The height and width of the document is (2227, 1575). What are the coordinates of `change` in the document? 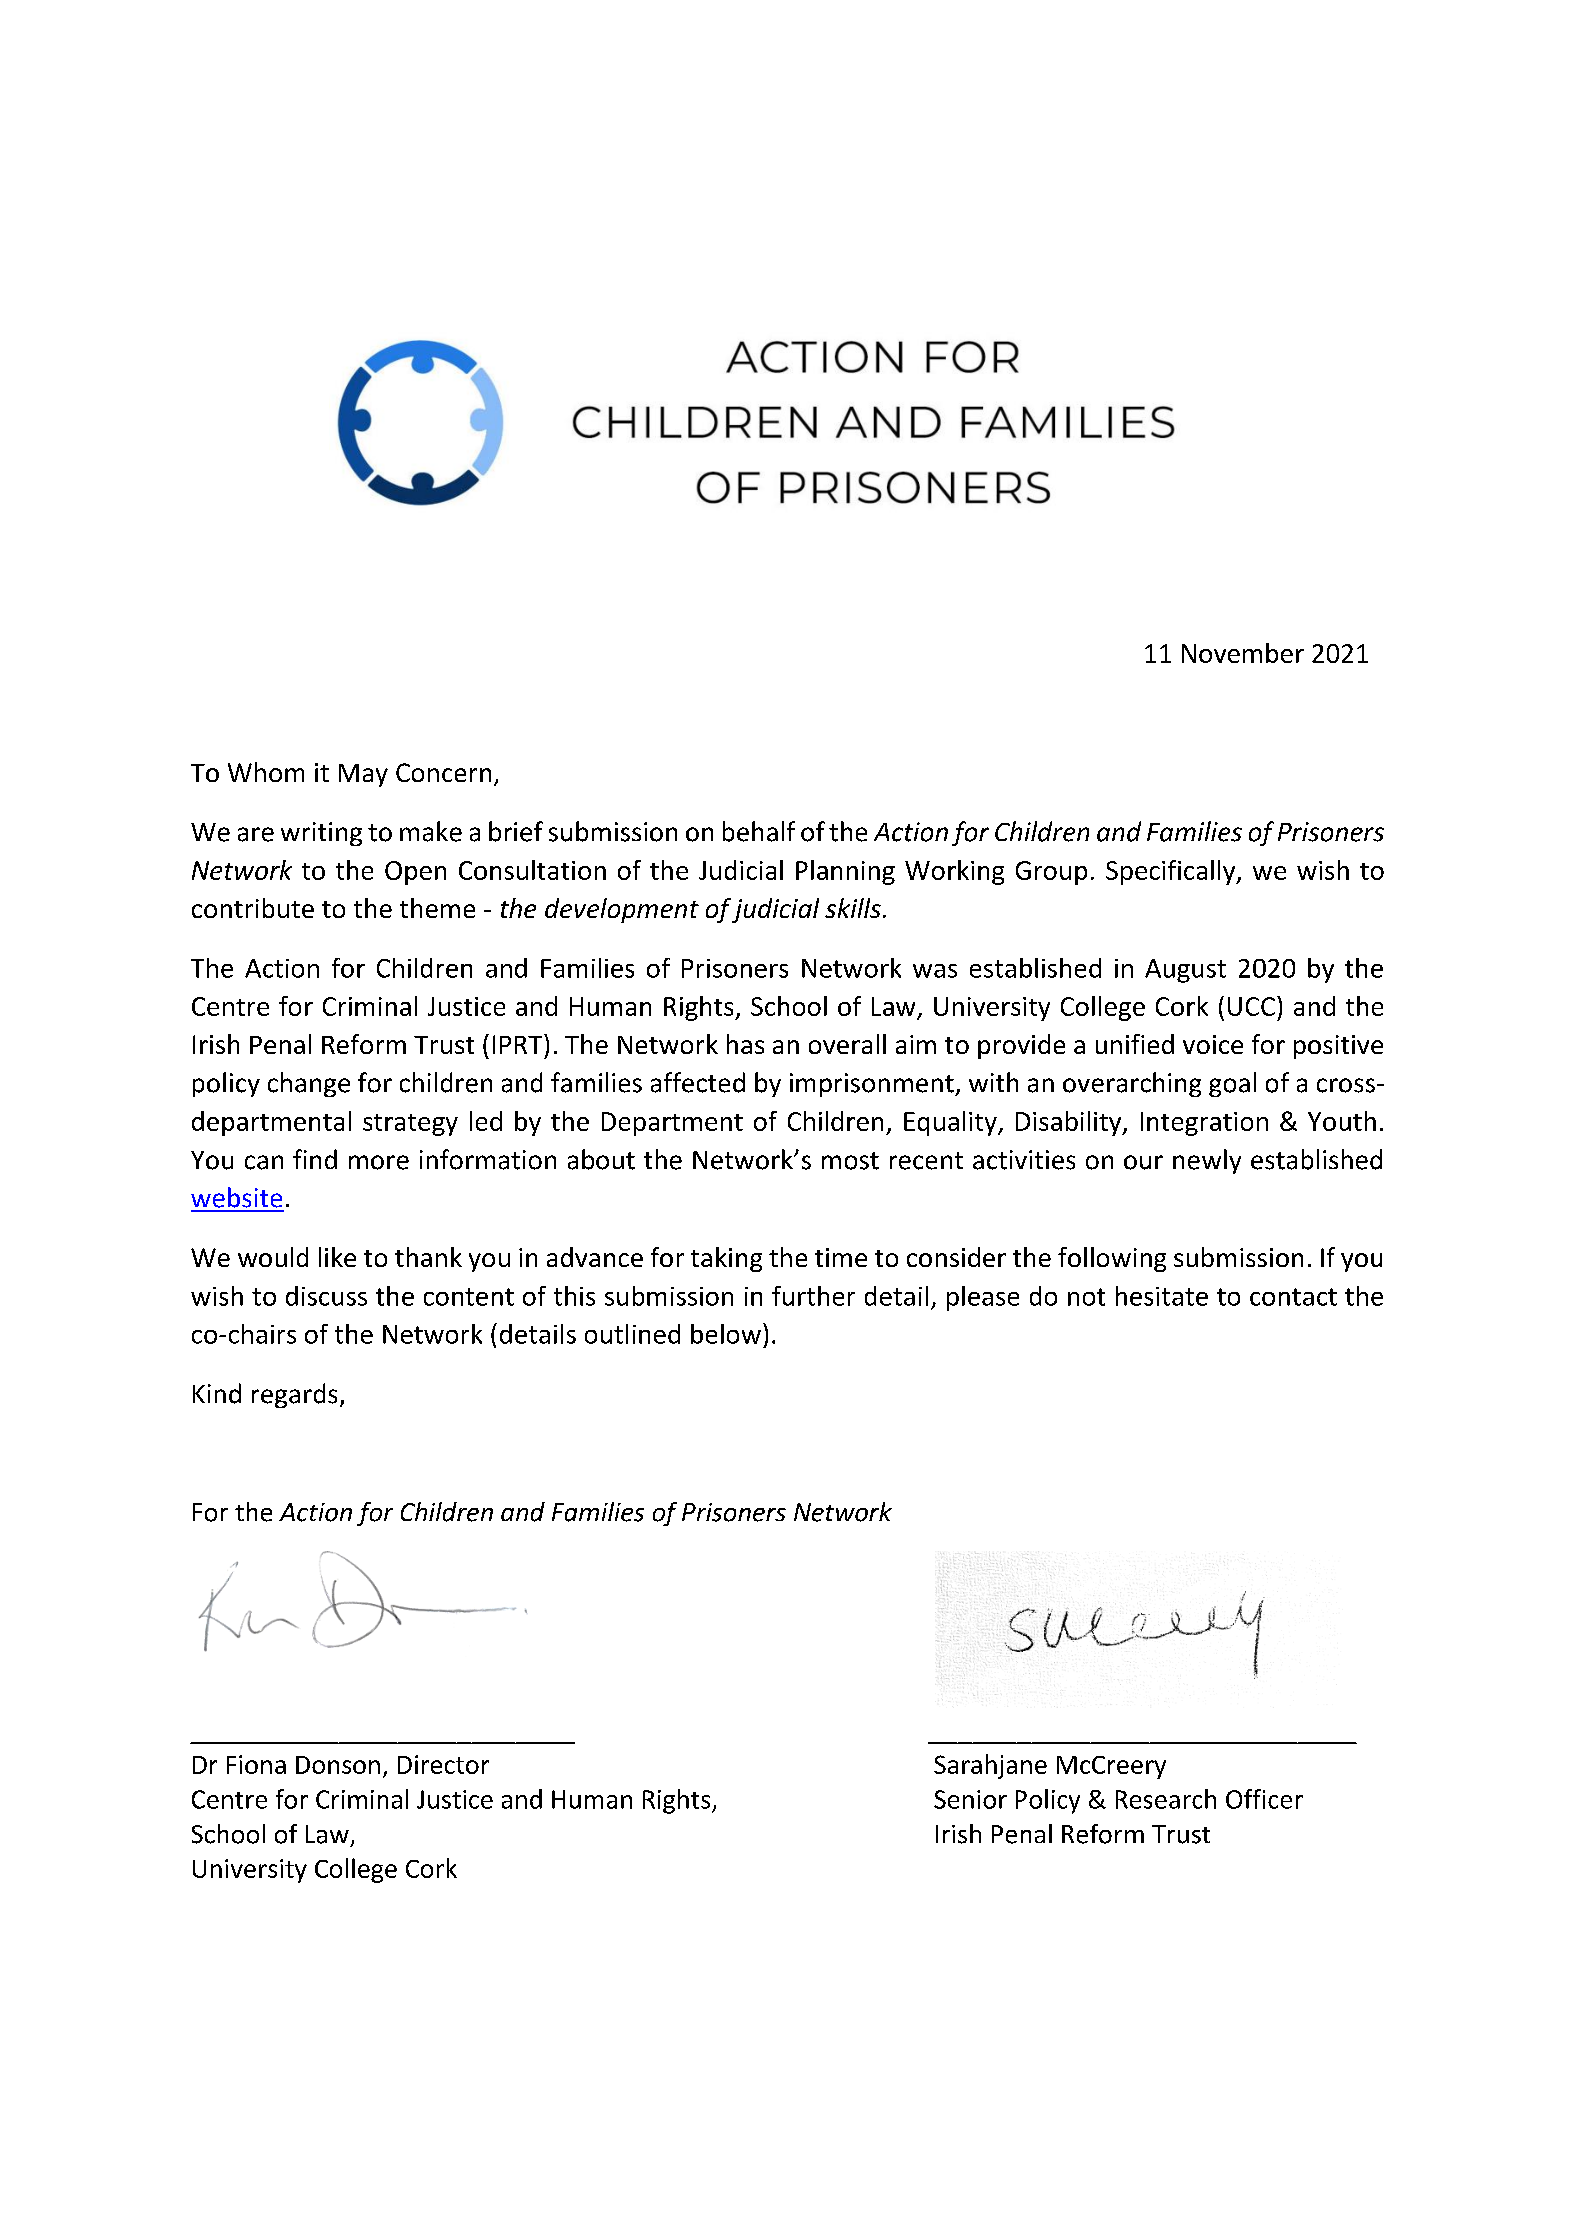 It's located at (309, 1084).
